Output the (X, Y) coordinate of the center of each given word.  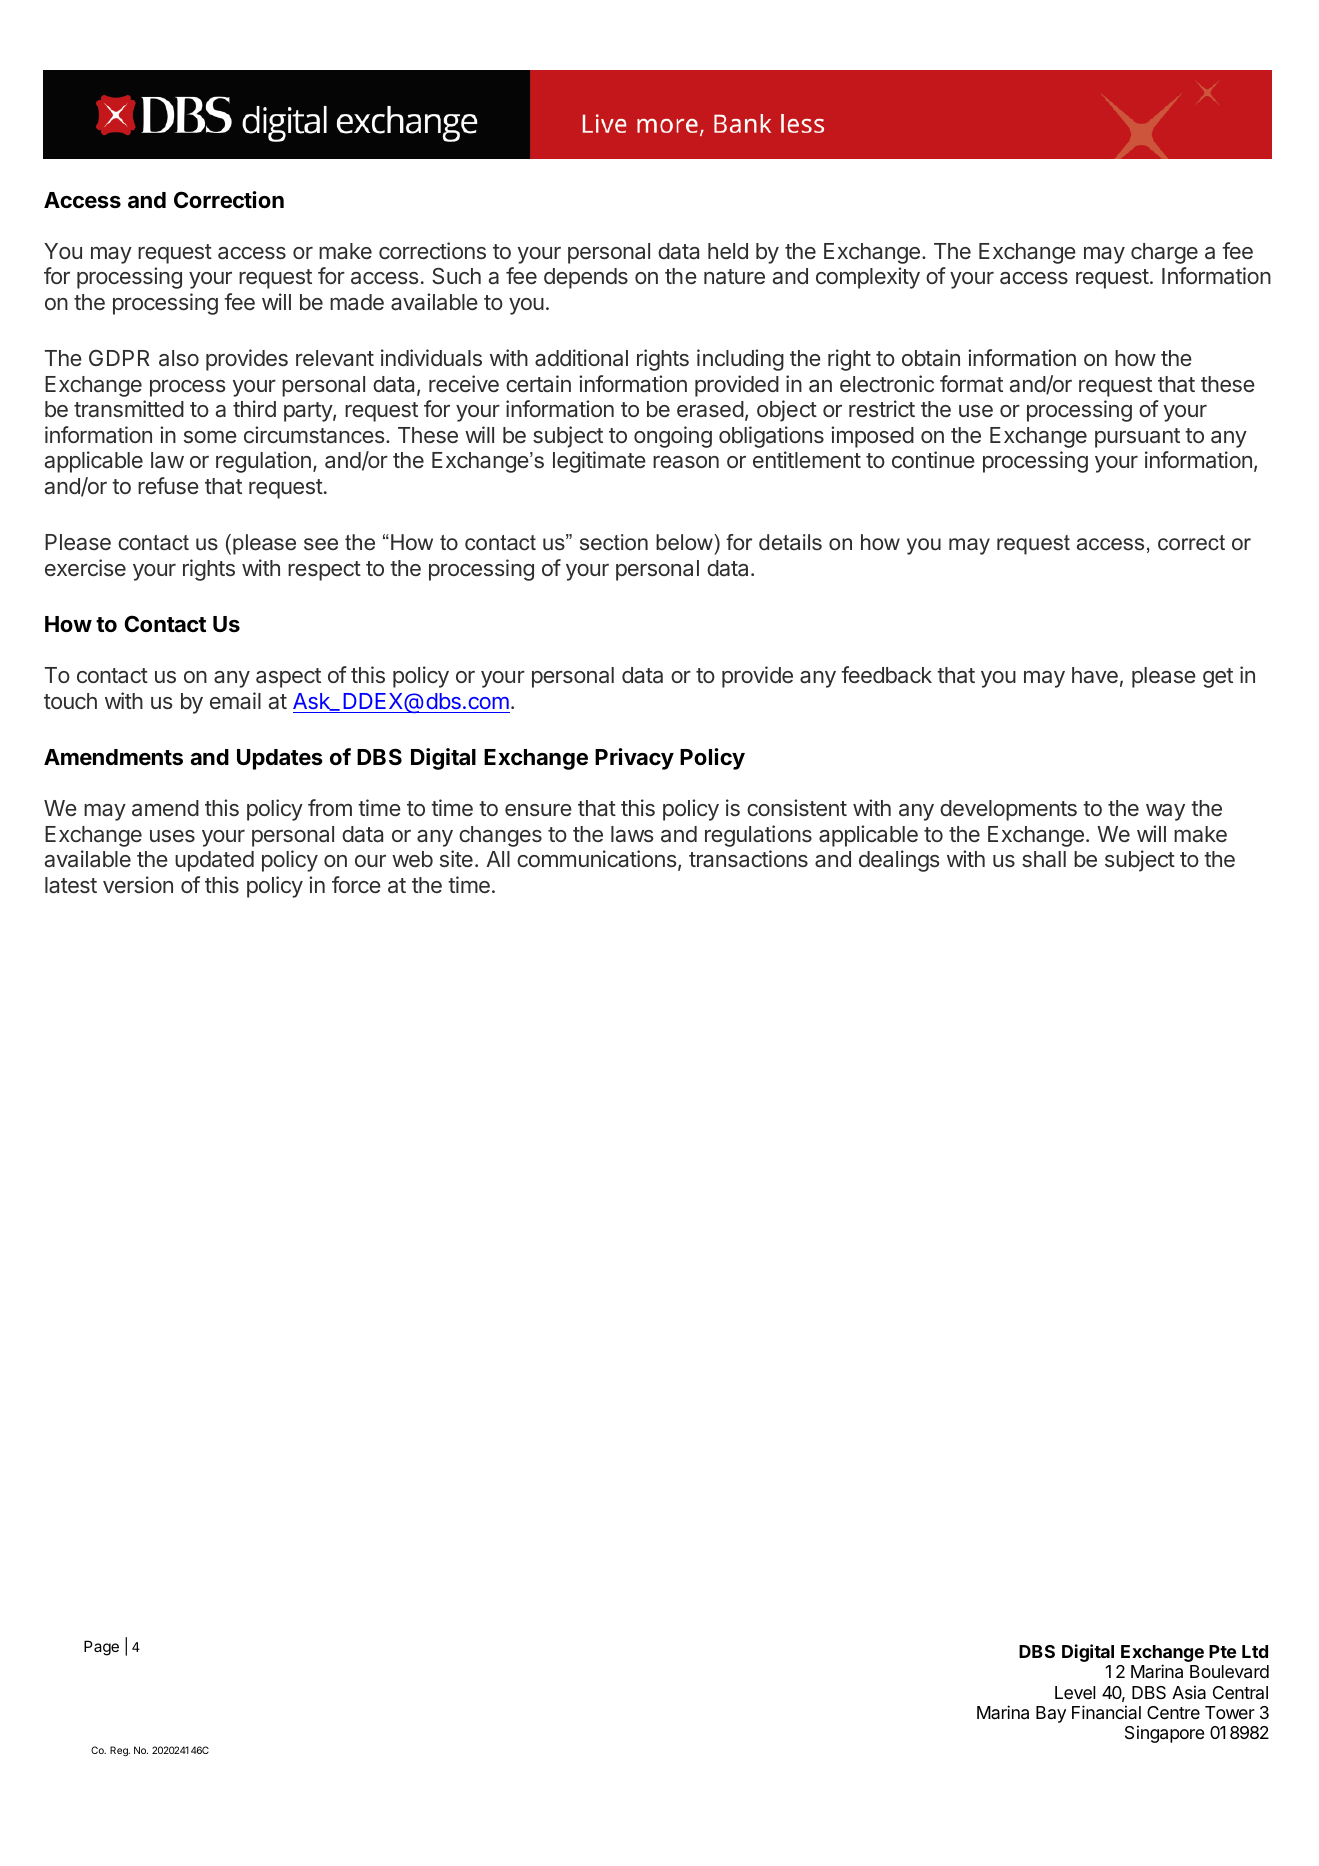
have (1095, 675)
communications (597, 859)
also (179, 358)
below (685, 542)
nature (734, 276)
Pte (1222, 1651)
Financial (1106, 1712)
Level (1075, 1692)
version (138, 884)
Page (101, 1648)
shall (1044, 859)
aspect (288, 678)
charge (1164, 253)
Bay (1051, 1714)
